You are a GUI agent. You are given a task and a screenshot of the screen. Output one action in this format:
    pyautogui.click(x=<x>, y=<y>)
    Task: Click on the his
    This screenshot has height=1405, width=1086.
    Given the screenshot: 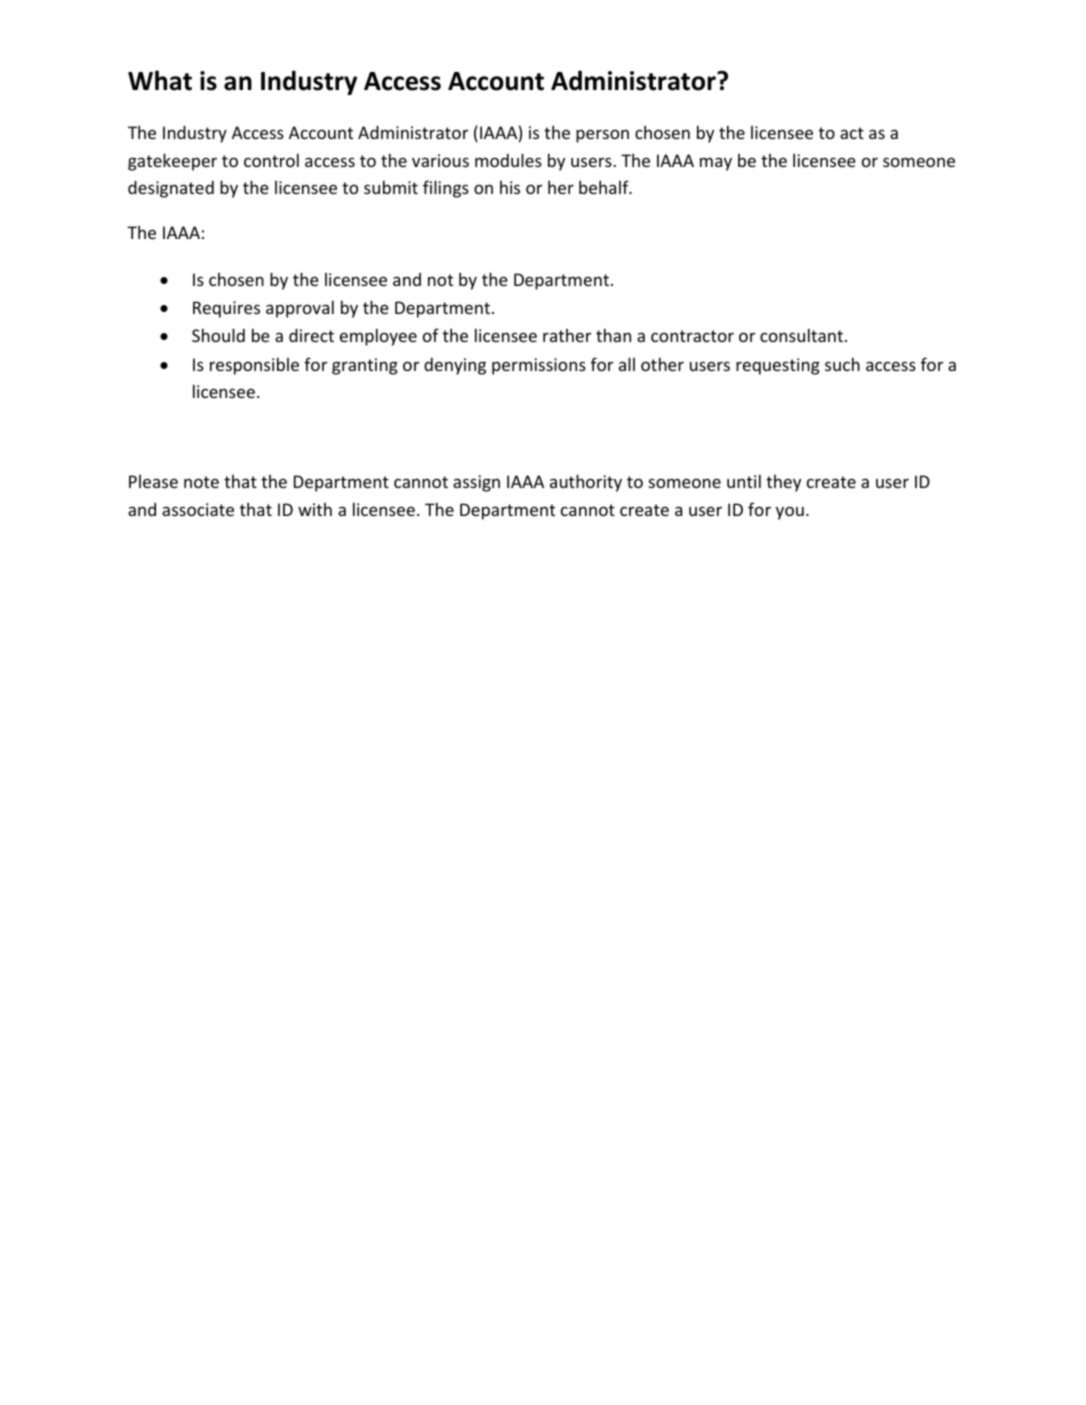 What is the action you would take?
    pyautogui.click(x=510, y=187)
